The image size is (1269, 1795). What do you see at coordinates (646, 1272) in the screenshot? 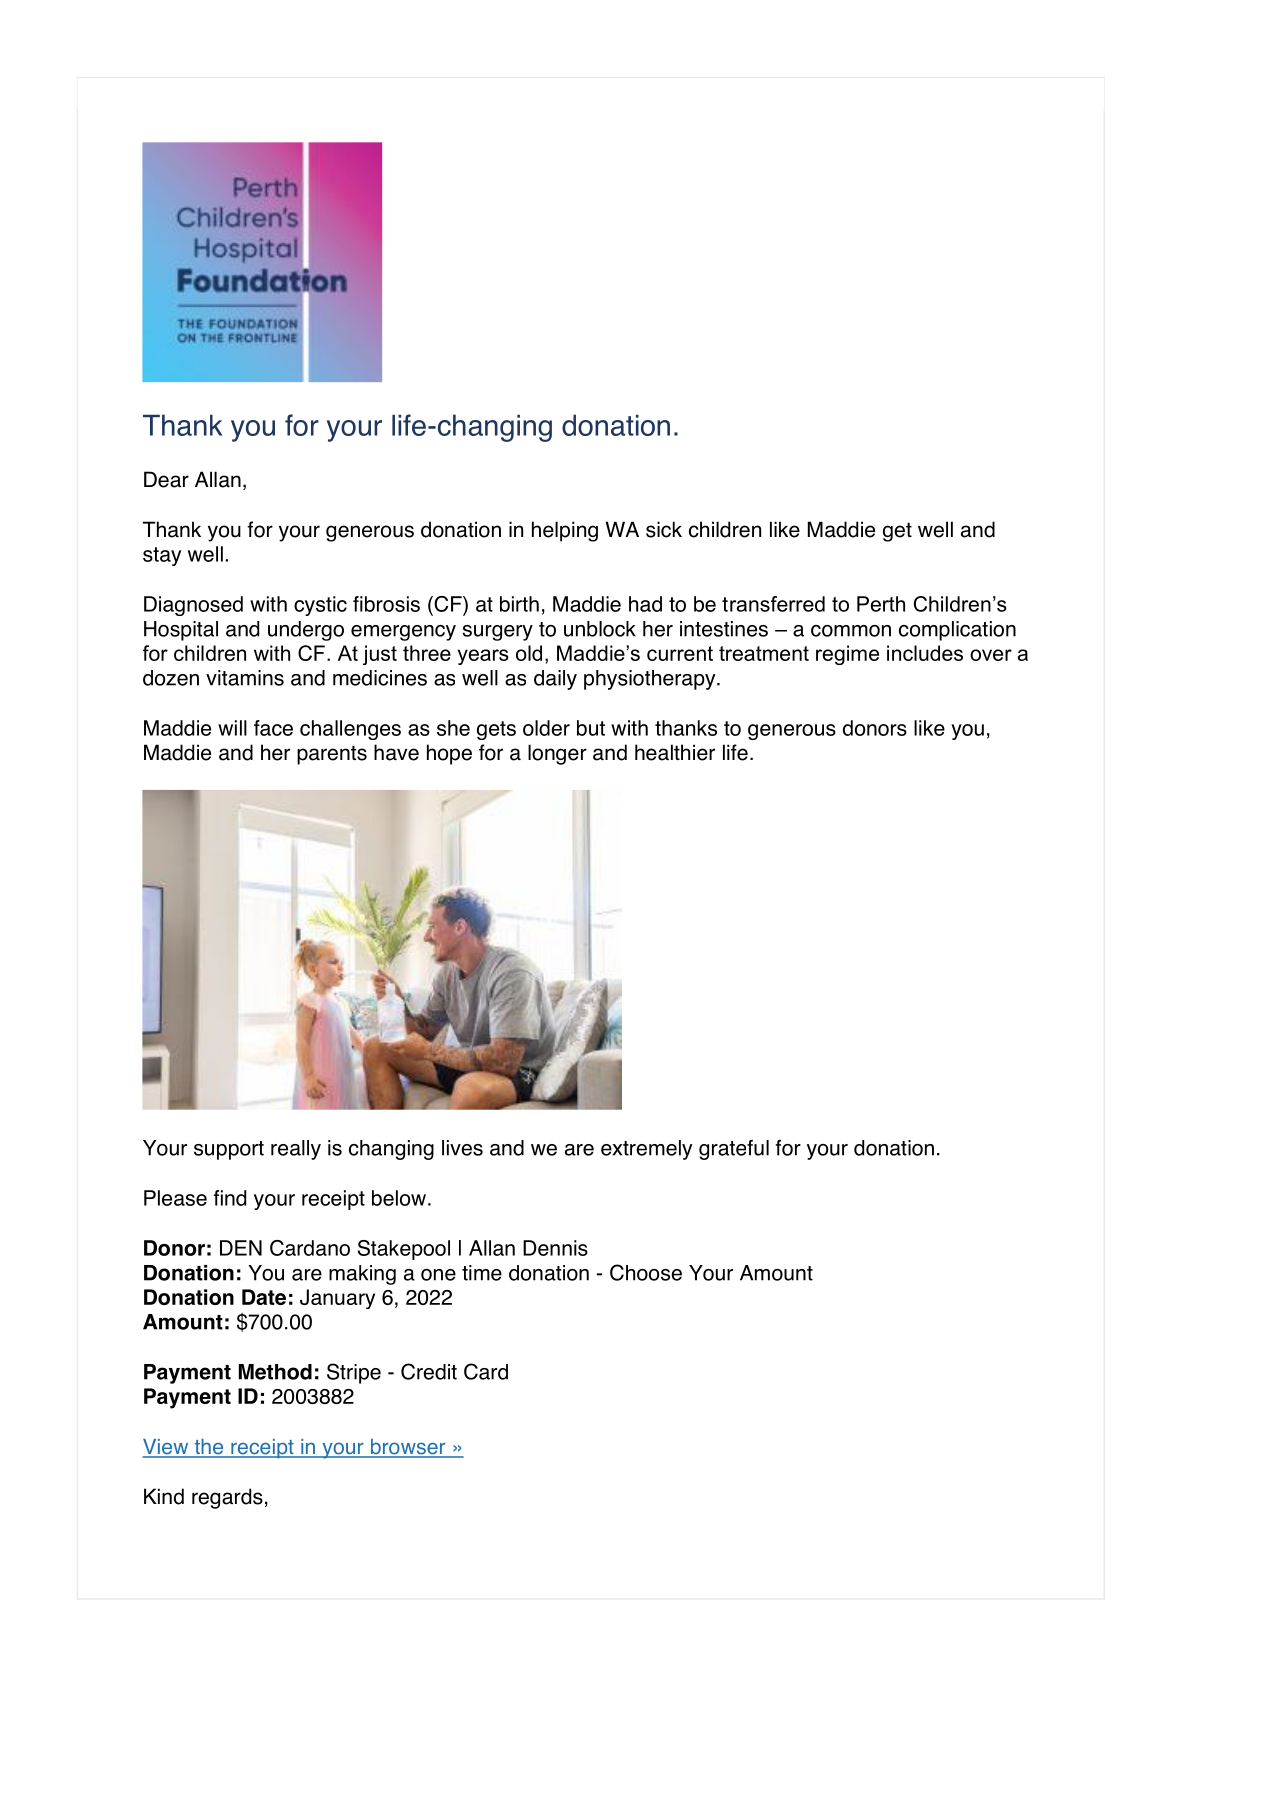
I see `Choose` at bounding box center [646, 1272].
